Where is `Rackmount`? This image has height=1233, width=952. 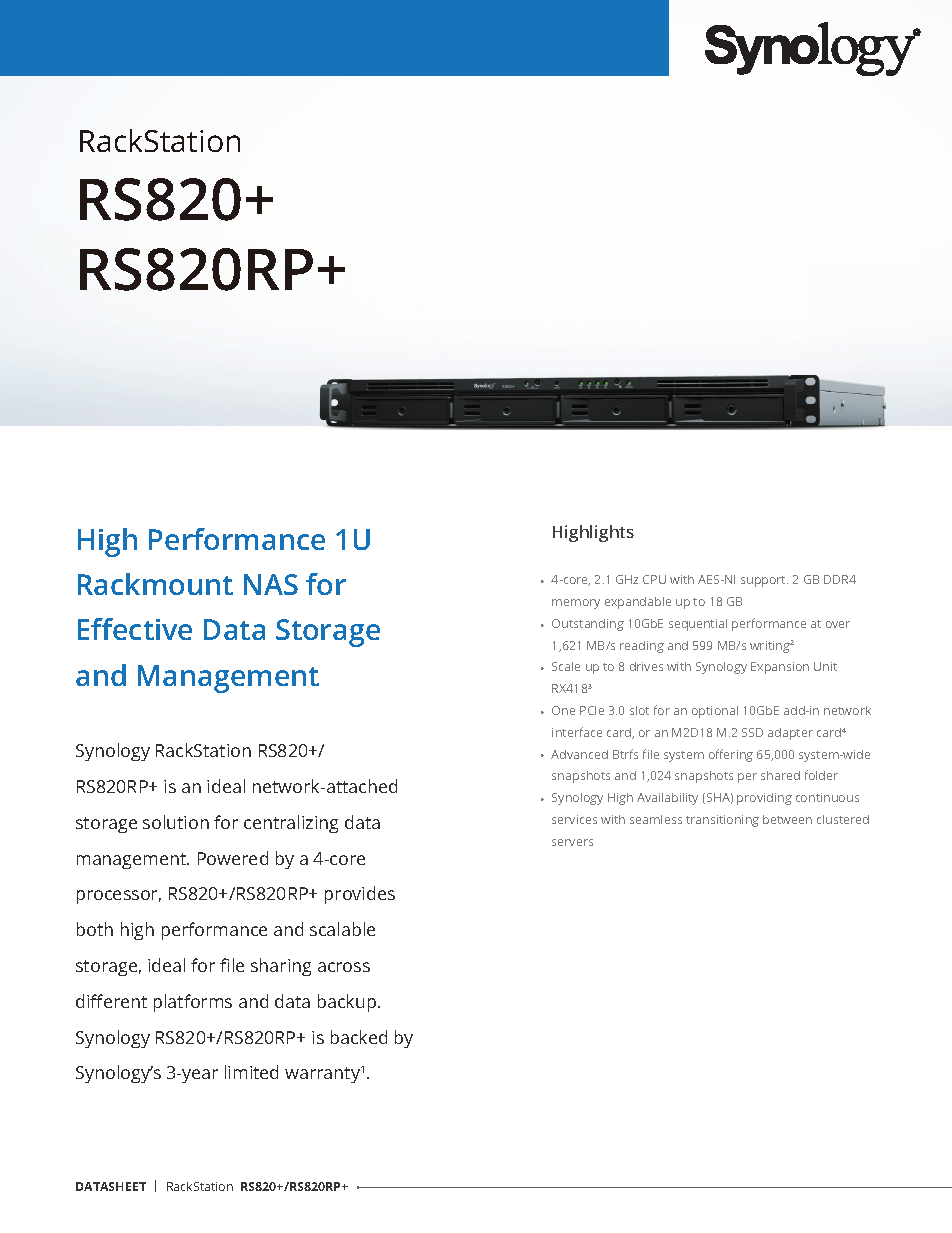
Rackmount is located at coordinates (155, 584).
